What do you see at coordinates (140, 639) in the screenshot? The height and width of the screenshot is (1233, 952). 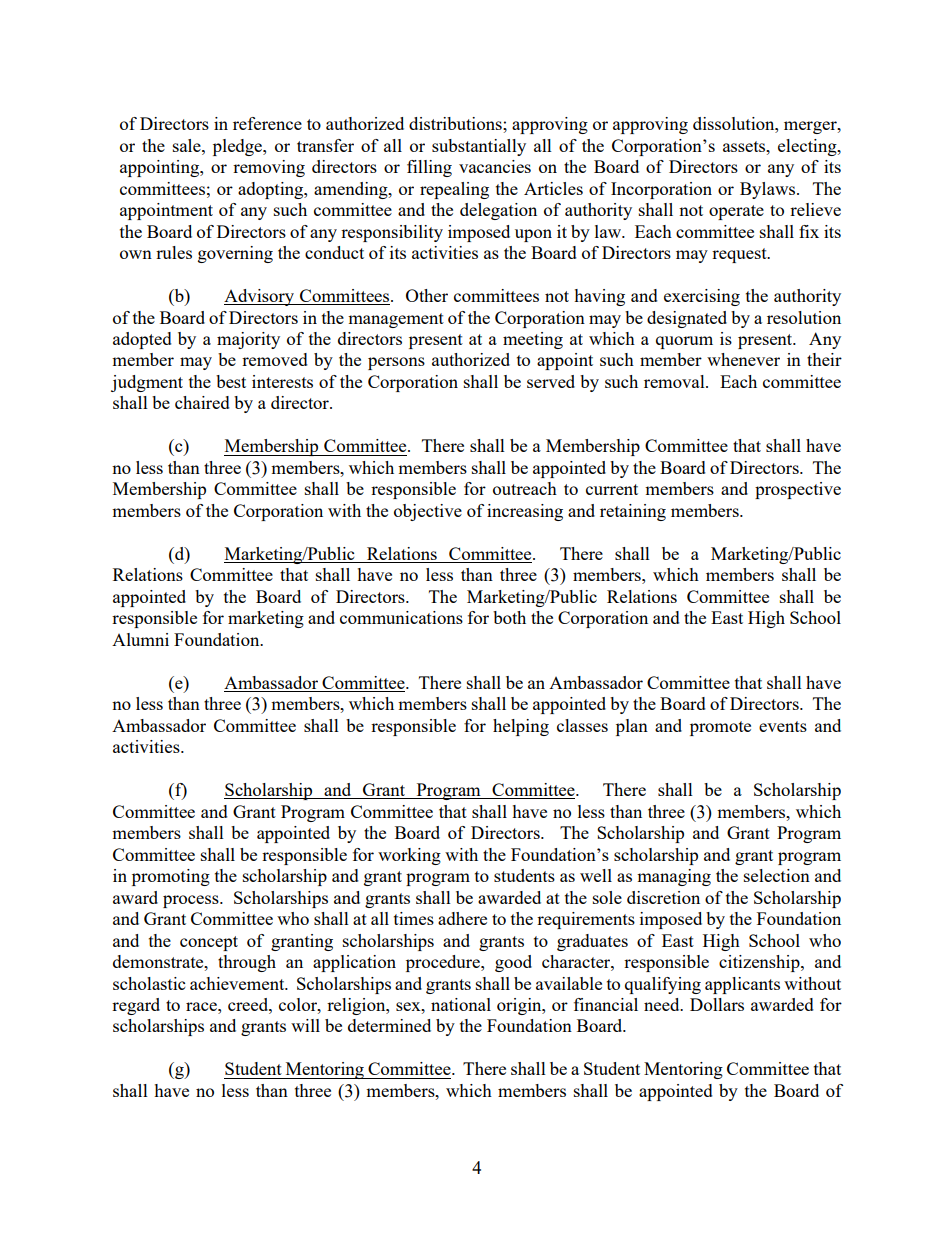 I see `Alumni` at bounding box center [140, 639].
